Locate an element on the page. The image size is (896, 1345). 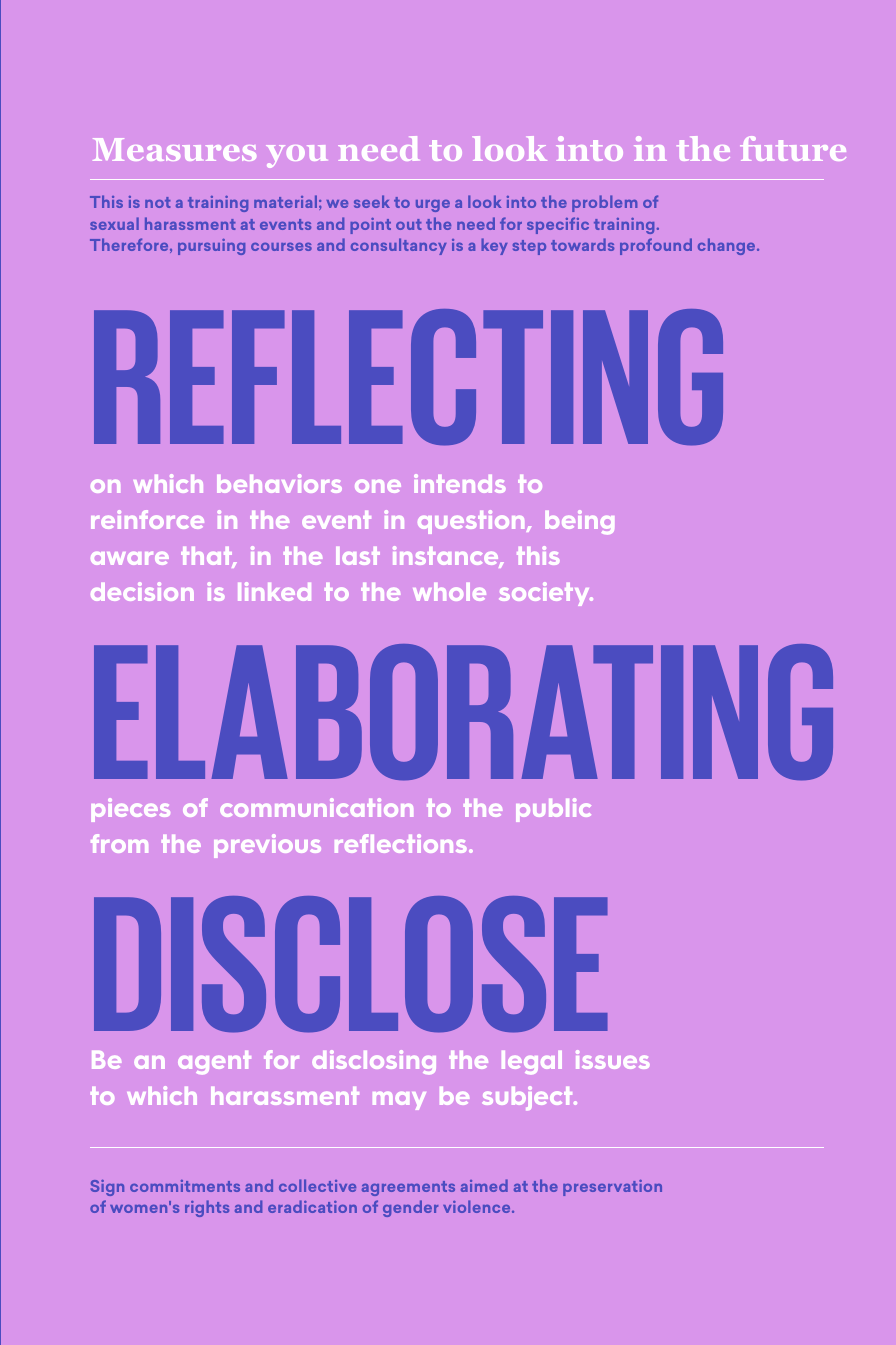
Measures is located at coordinates (174, 149).
